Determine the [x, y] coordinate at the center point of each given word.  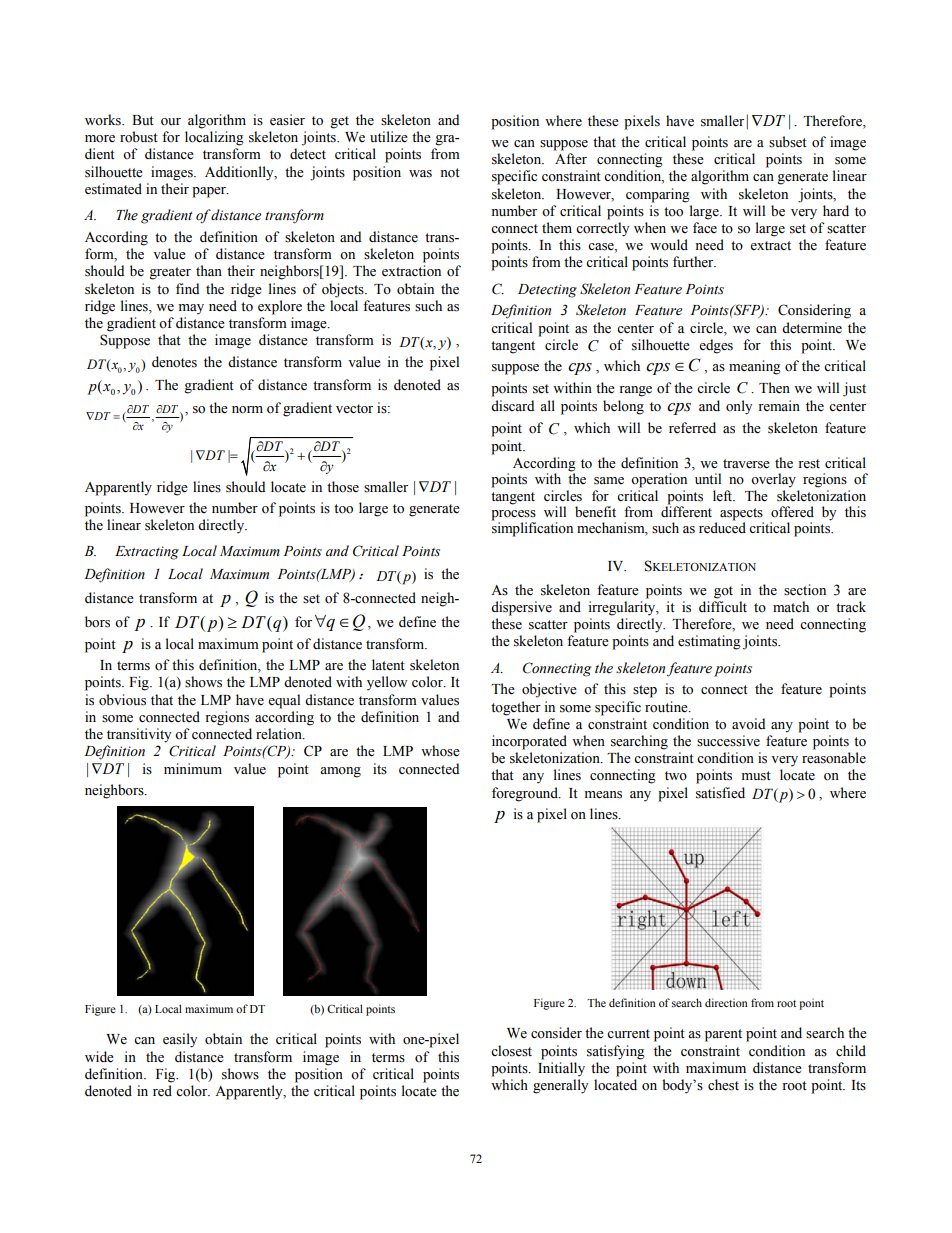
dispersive [521, 608]
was [420, 174]
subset [788, 142]
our [171, 122]
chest [723, 1085]
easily [180, 1040]
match [791, 606]
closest [511, 1051]
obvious [122, 700]
